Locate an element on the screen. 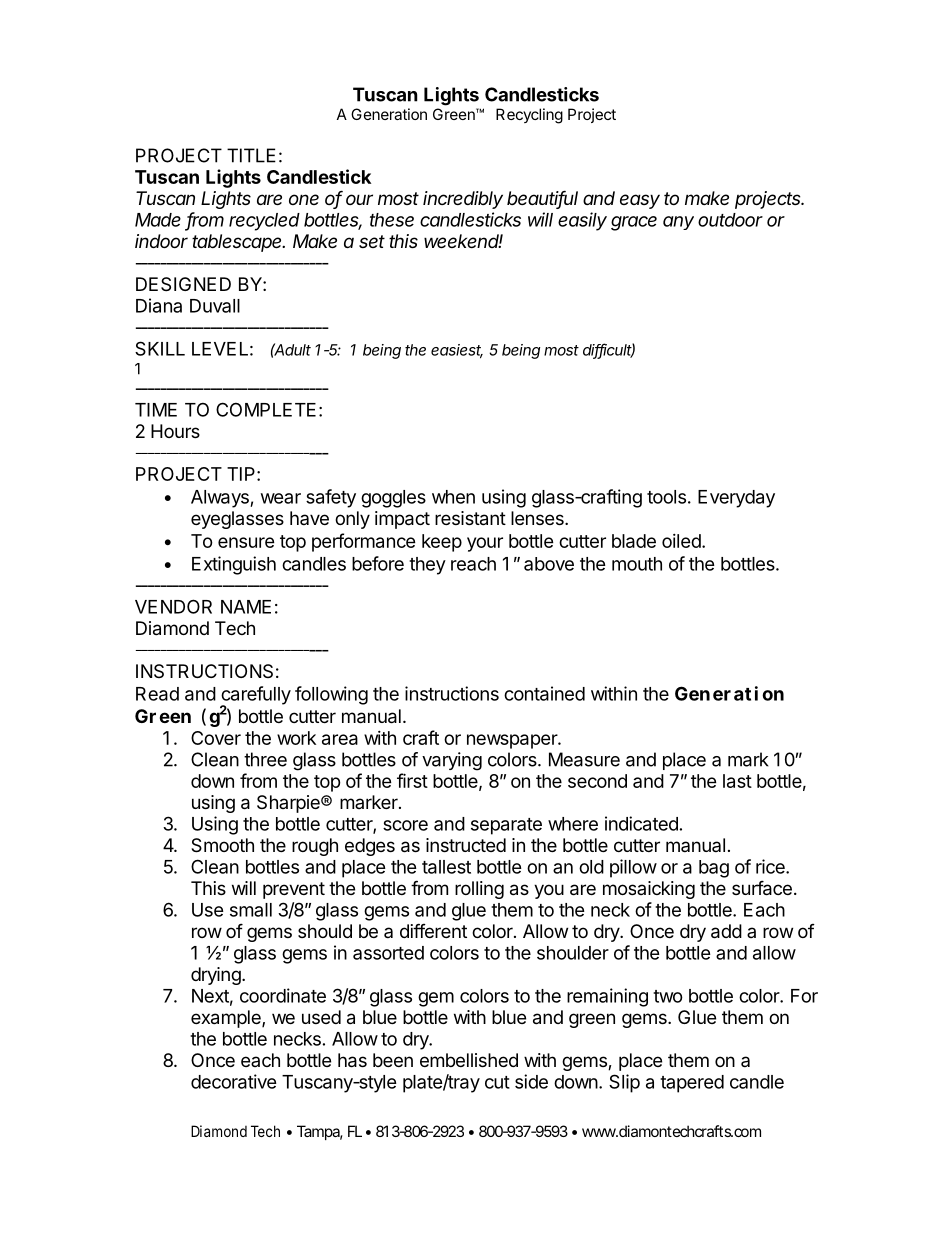  incredibly is located at coordinates (463, 200).
